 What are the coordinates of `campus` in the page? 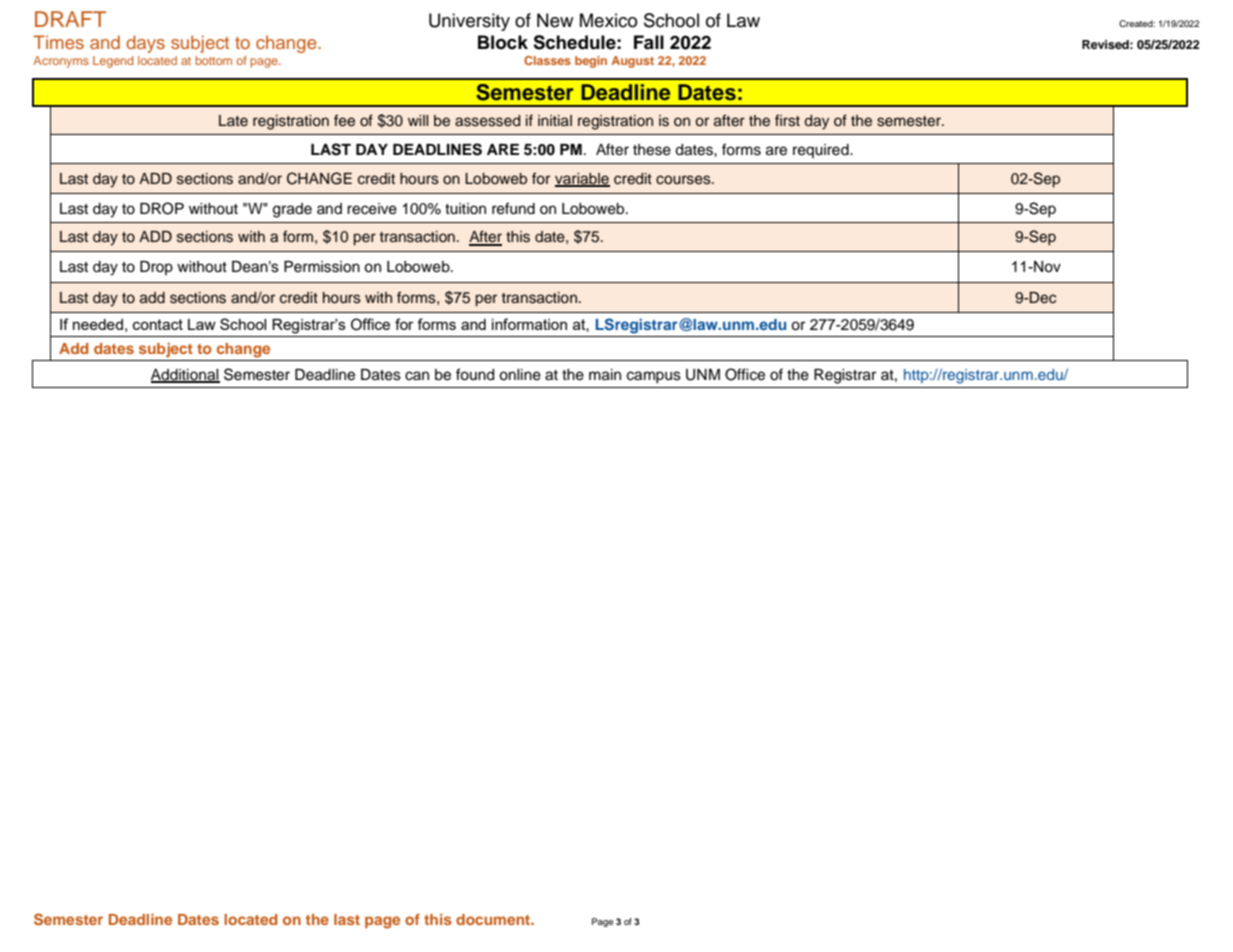 It's located at (654, 377).
